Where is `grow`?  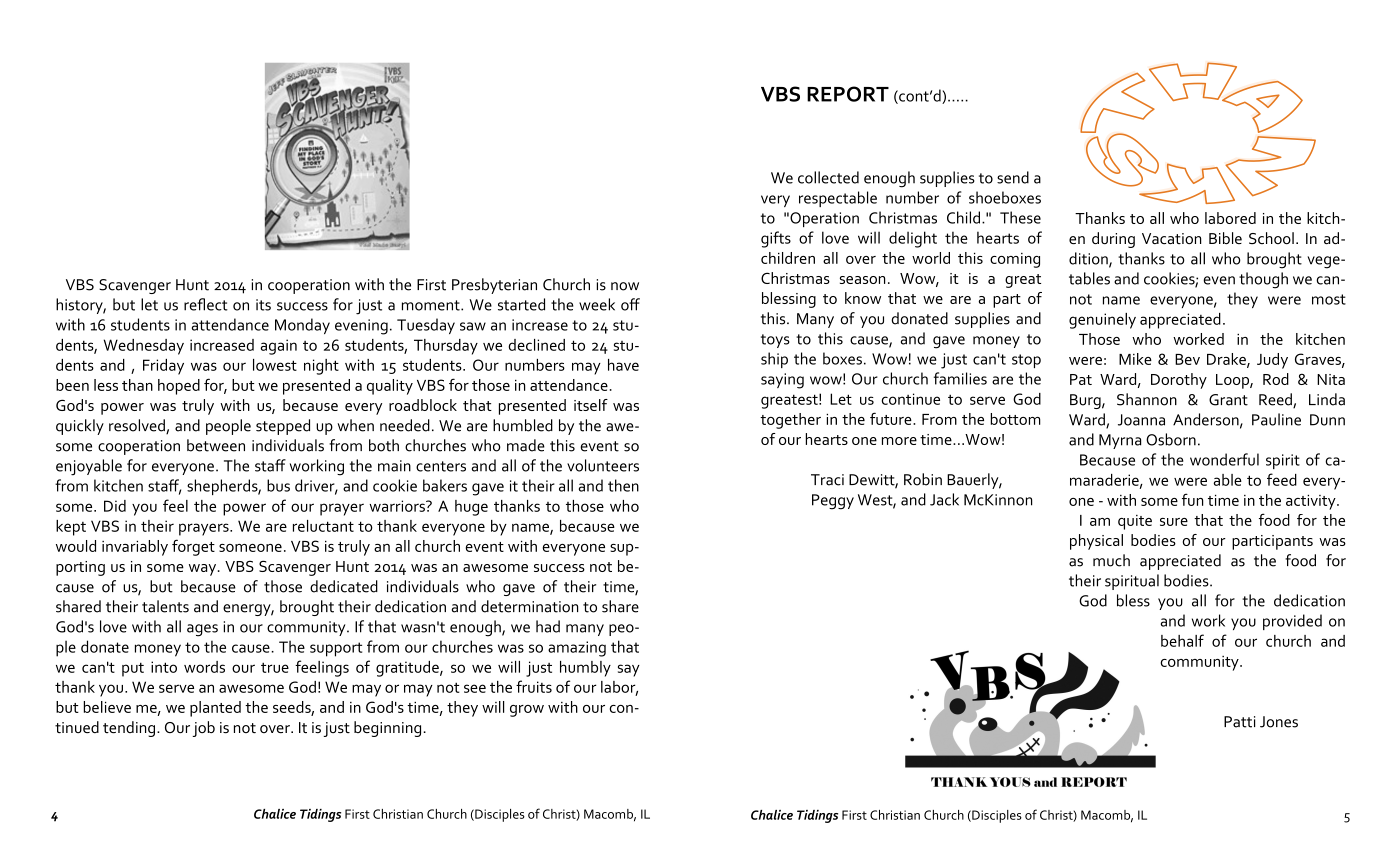
grow is located at coordinates (527, 711).
